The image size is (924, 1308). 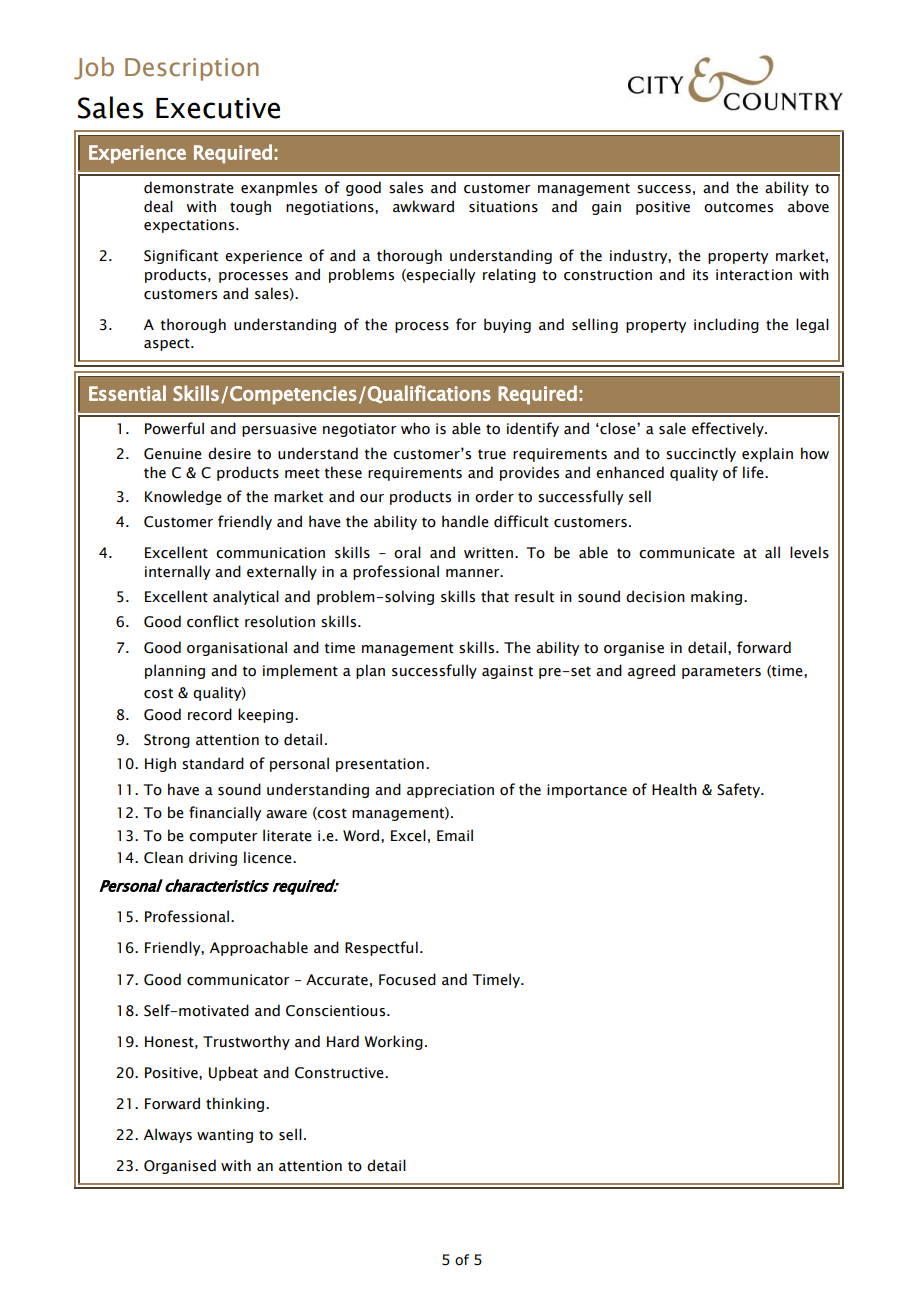 What do you see at coordinates (455, 835) in the screenshot?
I see `Email` at bounding box center [455, 835].
